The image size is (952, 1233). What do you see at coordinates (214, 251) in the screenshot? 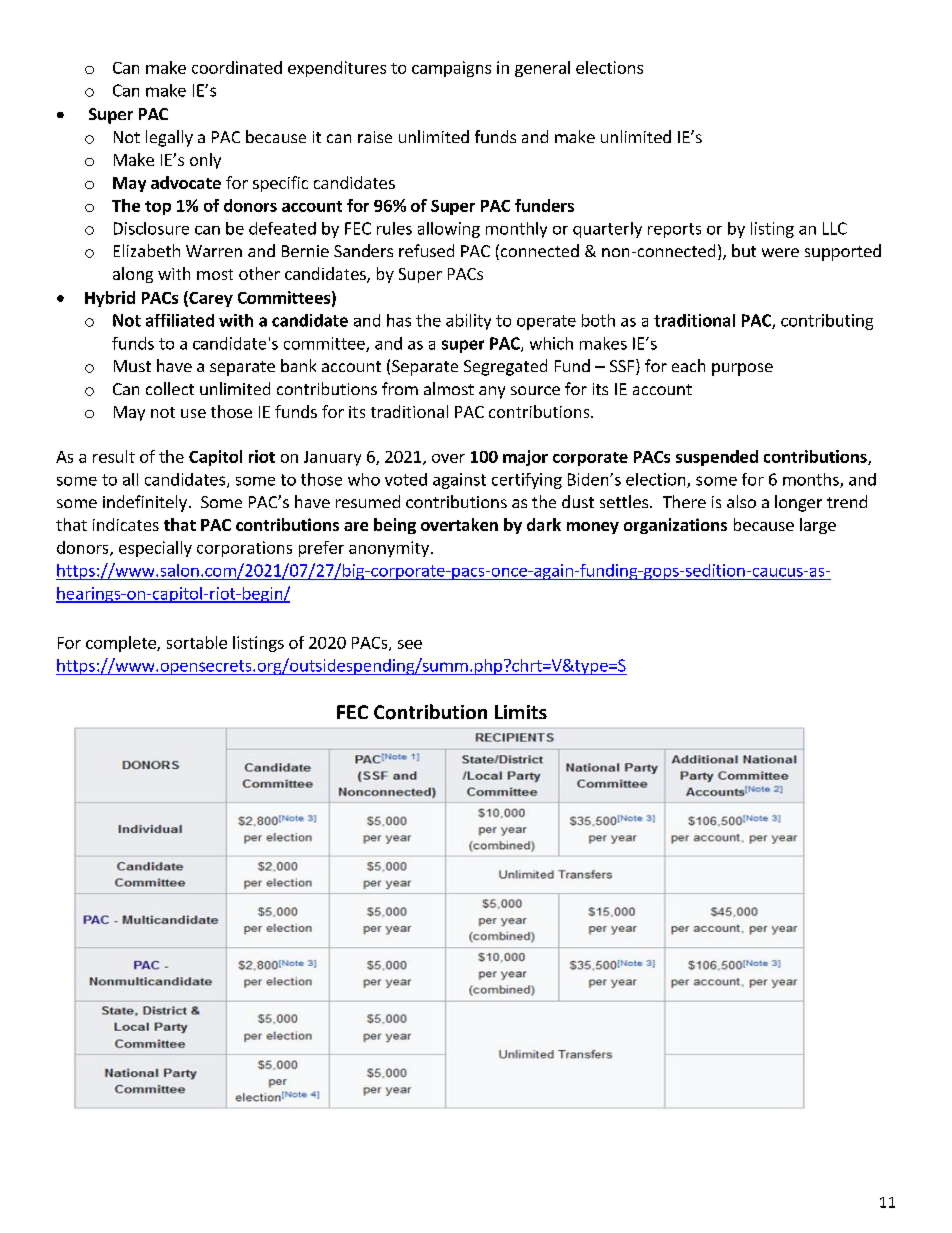
I see `Warren` at bounding box center [214, 251].
